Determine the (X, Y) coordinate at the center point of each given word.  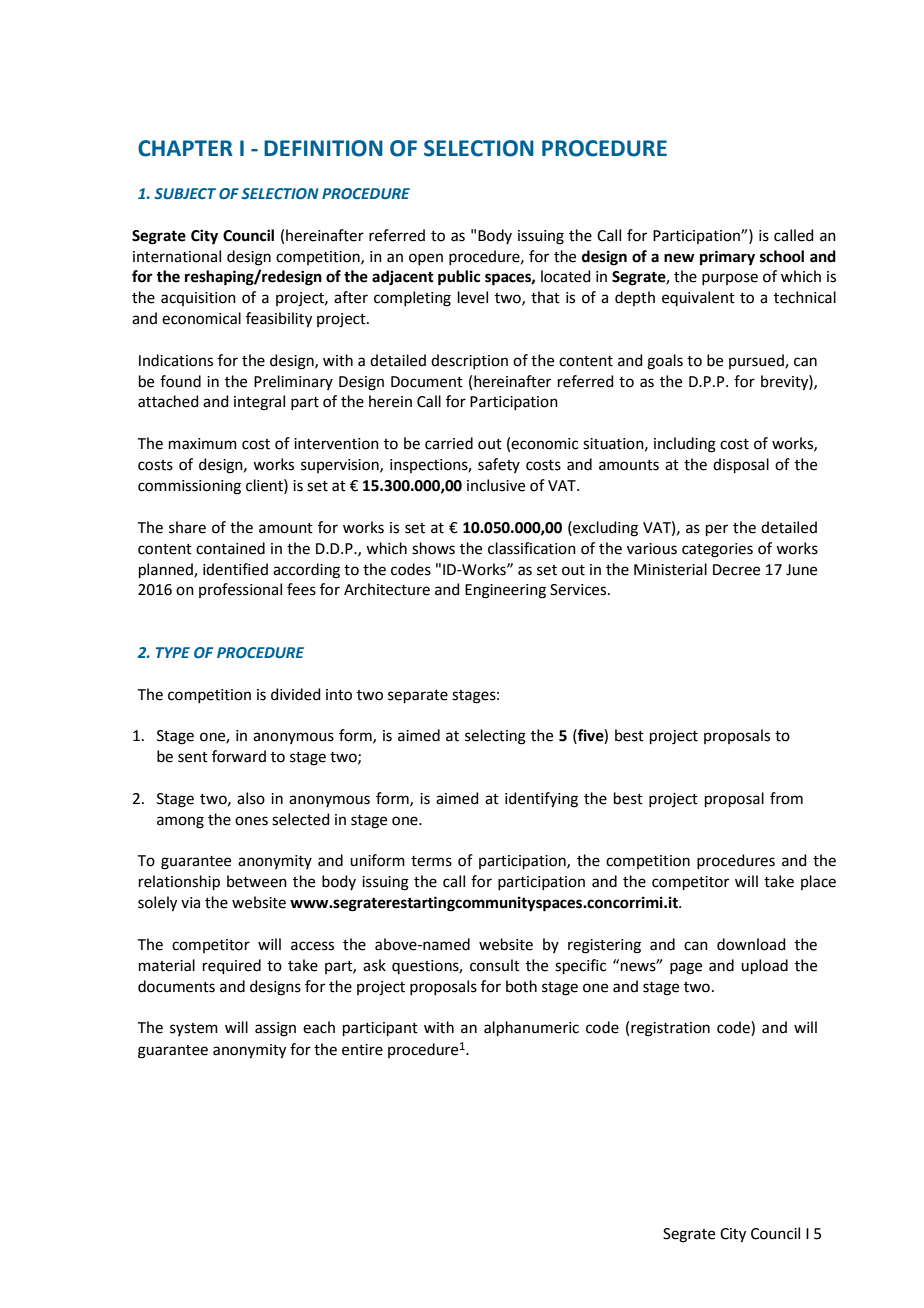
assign (275, 1029)
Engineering (505, 591)
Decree (736, 570)
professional (240, 590)
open (426, 259)
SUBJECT (185, 193)
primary (727, 258)
